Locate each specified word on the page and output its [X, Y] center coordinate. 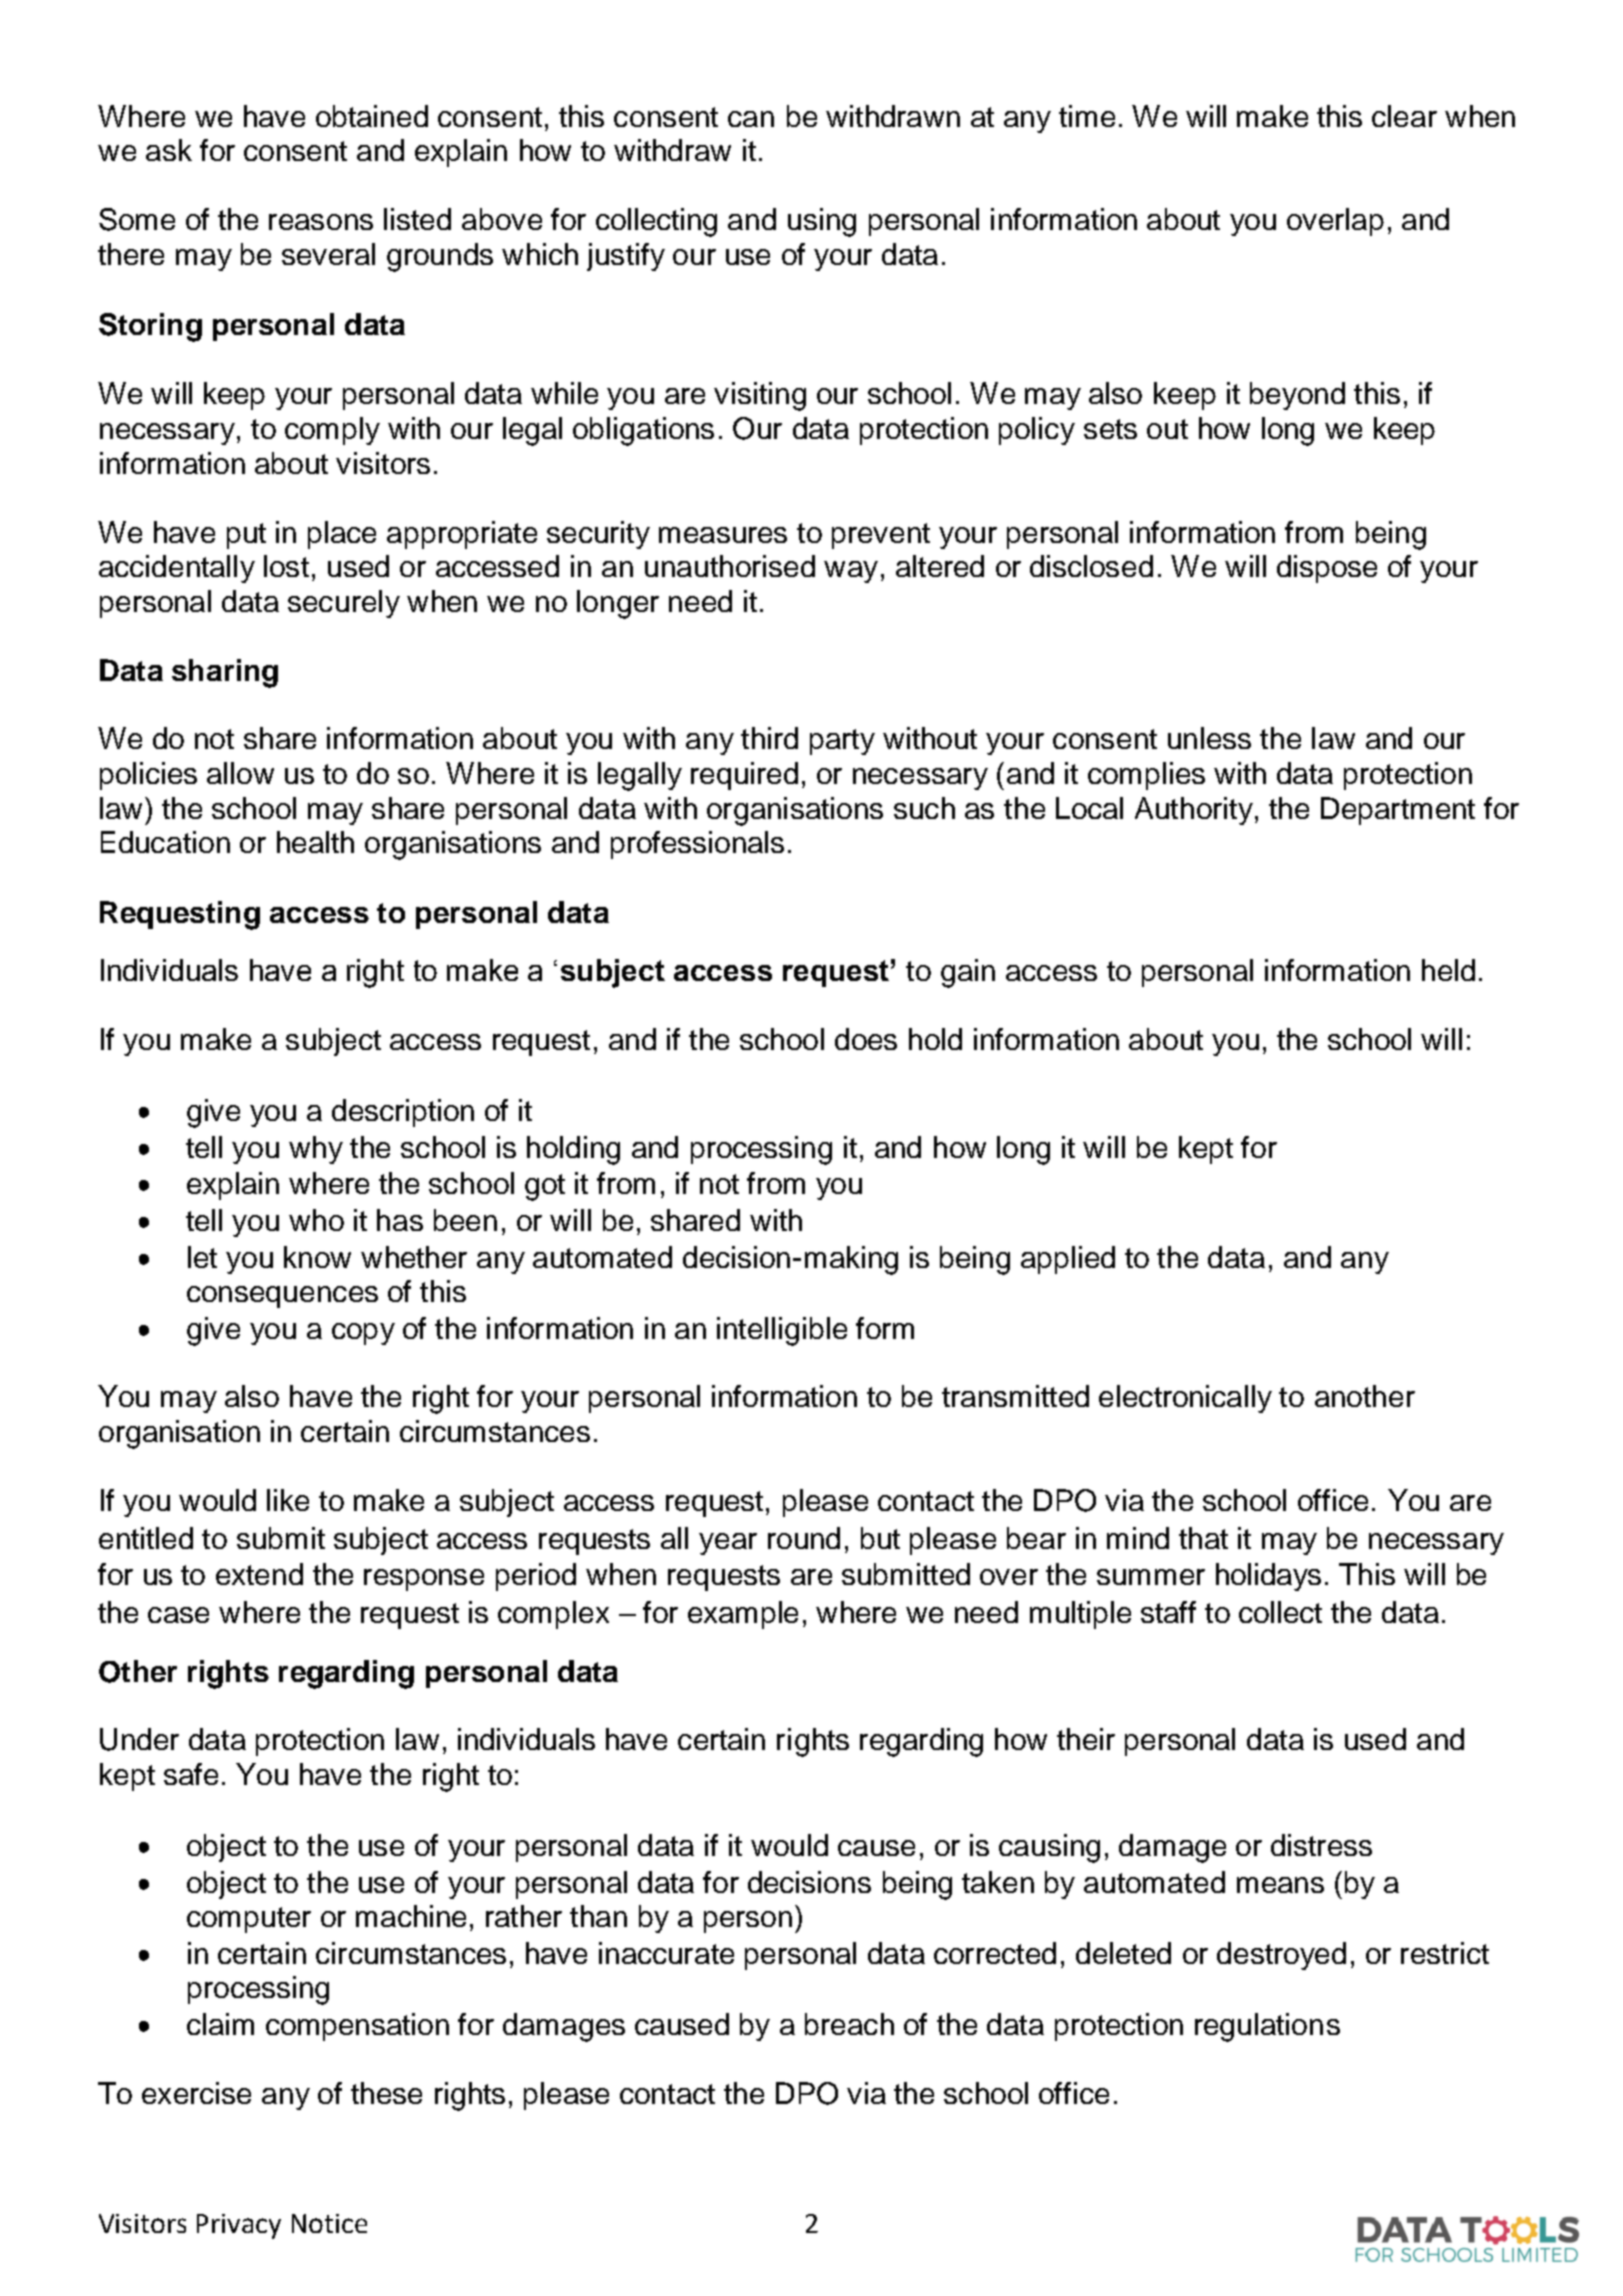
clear [1404, 116]
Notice [329, 2223]
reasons [321, 222]
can [751, 119]
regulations [1267, 2027]
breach [849, 2024]
